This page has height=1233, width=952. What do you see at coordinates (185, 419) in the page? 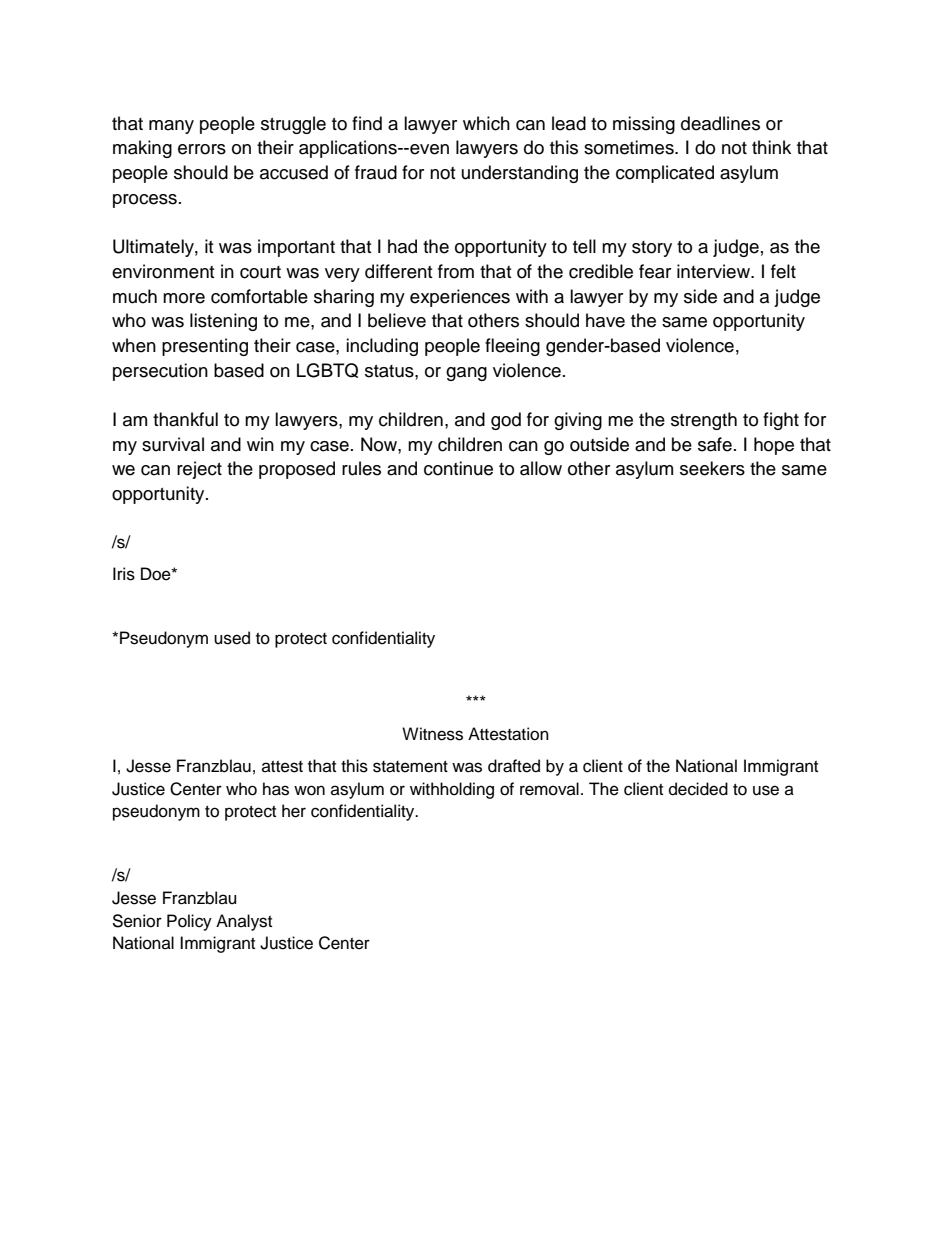
I see `thankful` at bounding box center [185, 419].
